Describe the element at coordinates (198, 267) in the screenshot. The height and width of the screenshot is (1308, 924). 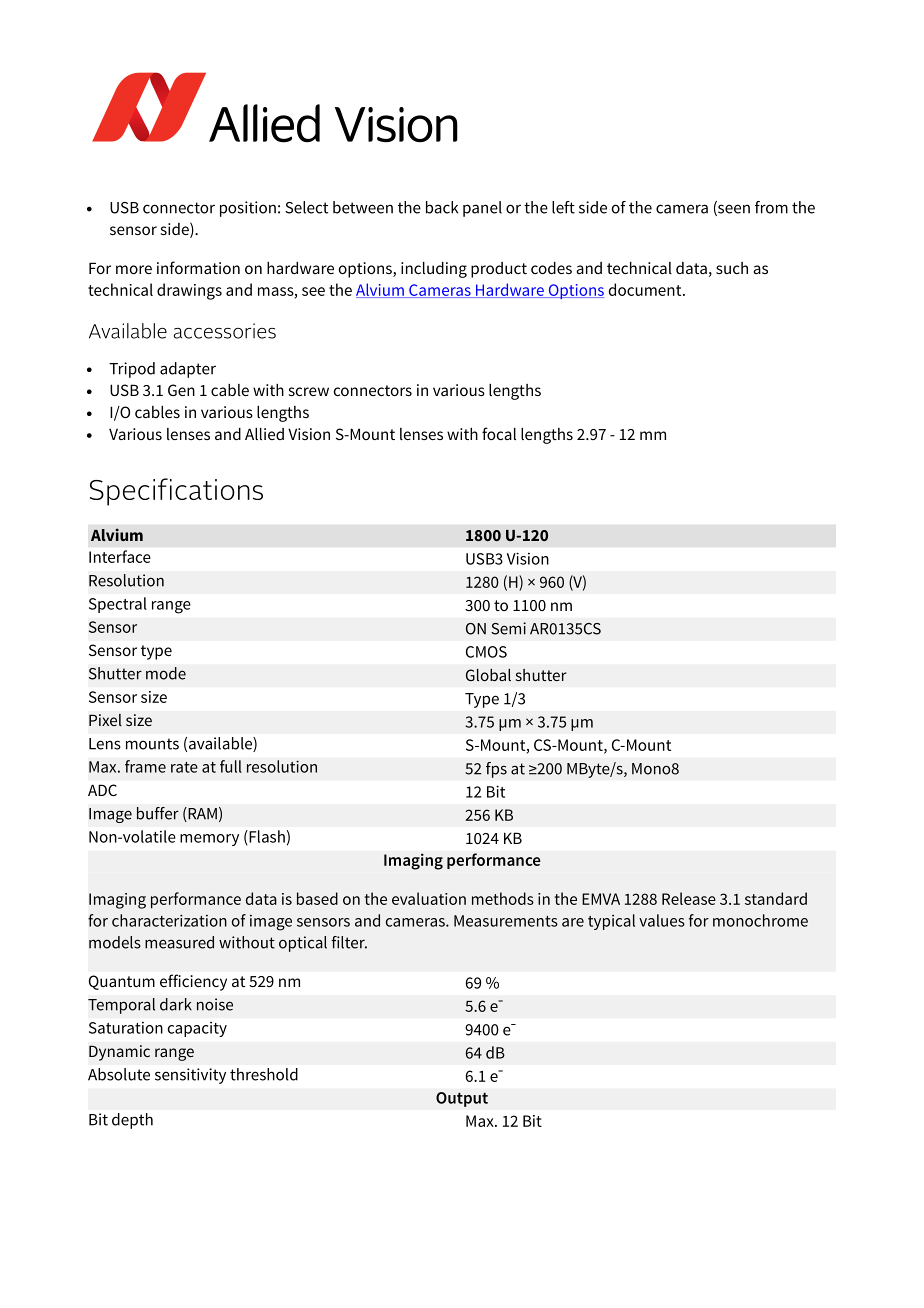
I see `information` at that location.
